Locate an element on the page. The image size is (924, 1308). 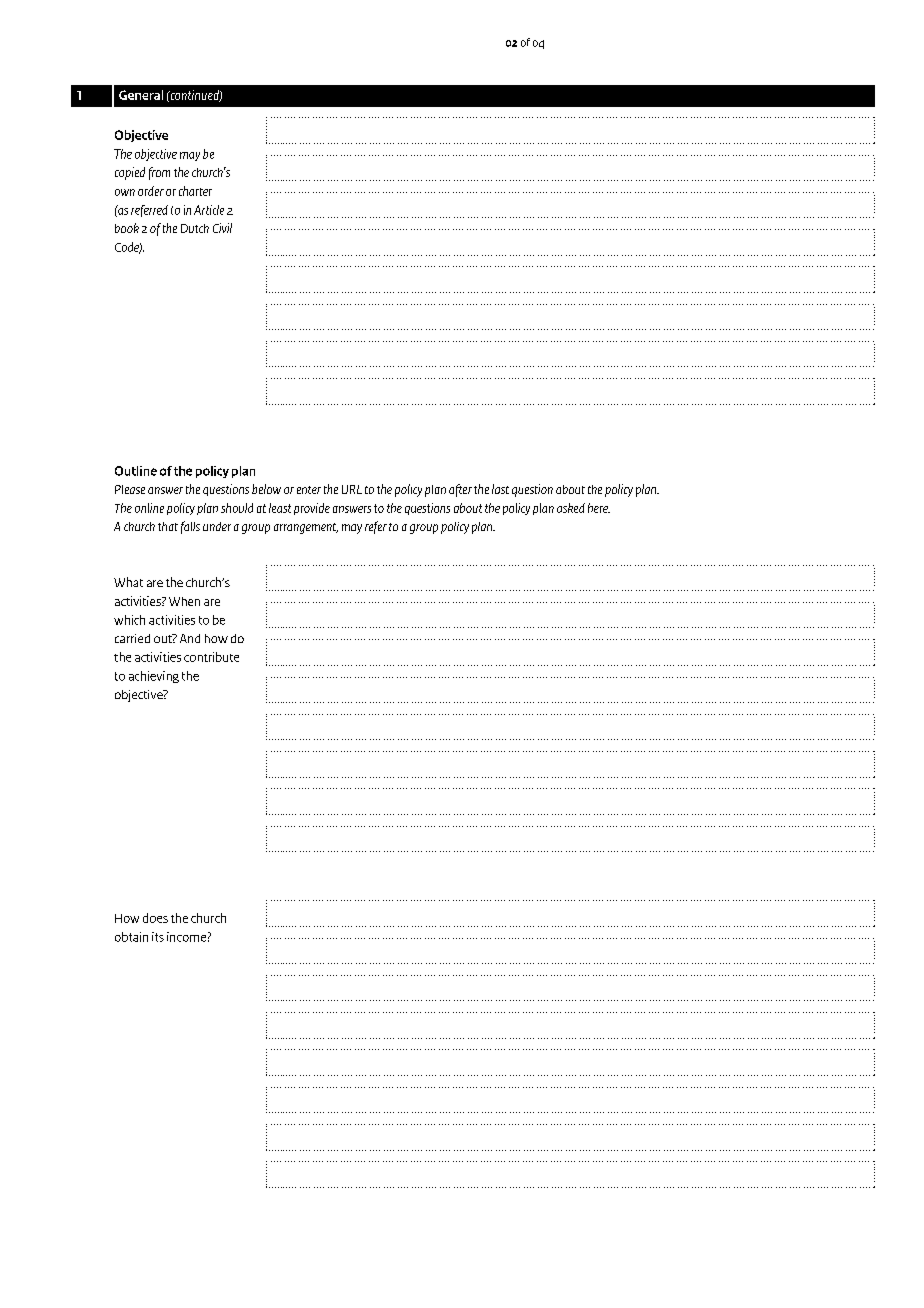
asked is located at coordinates (571, 508).
